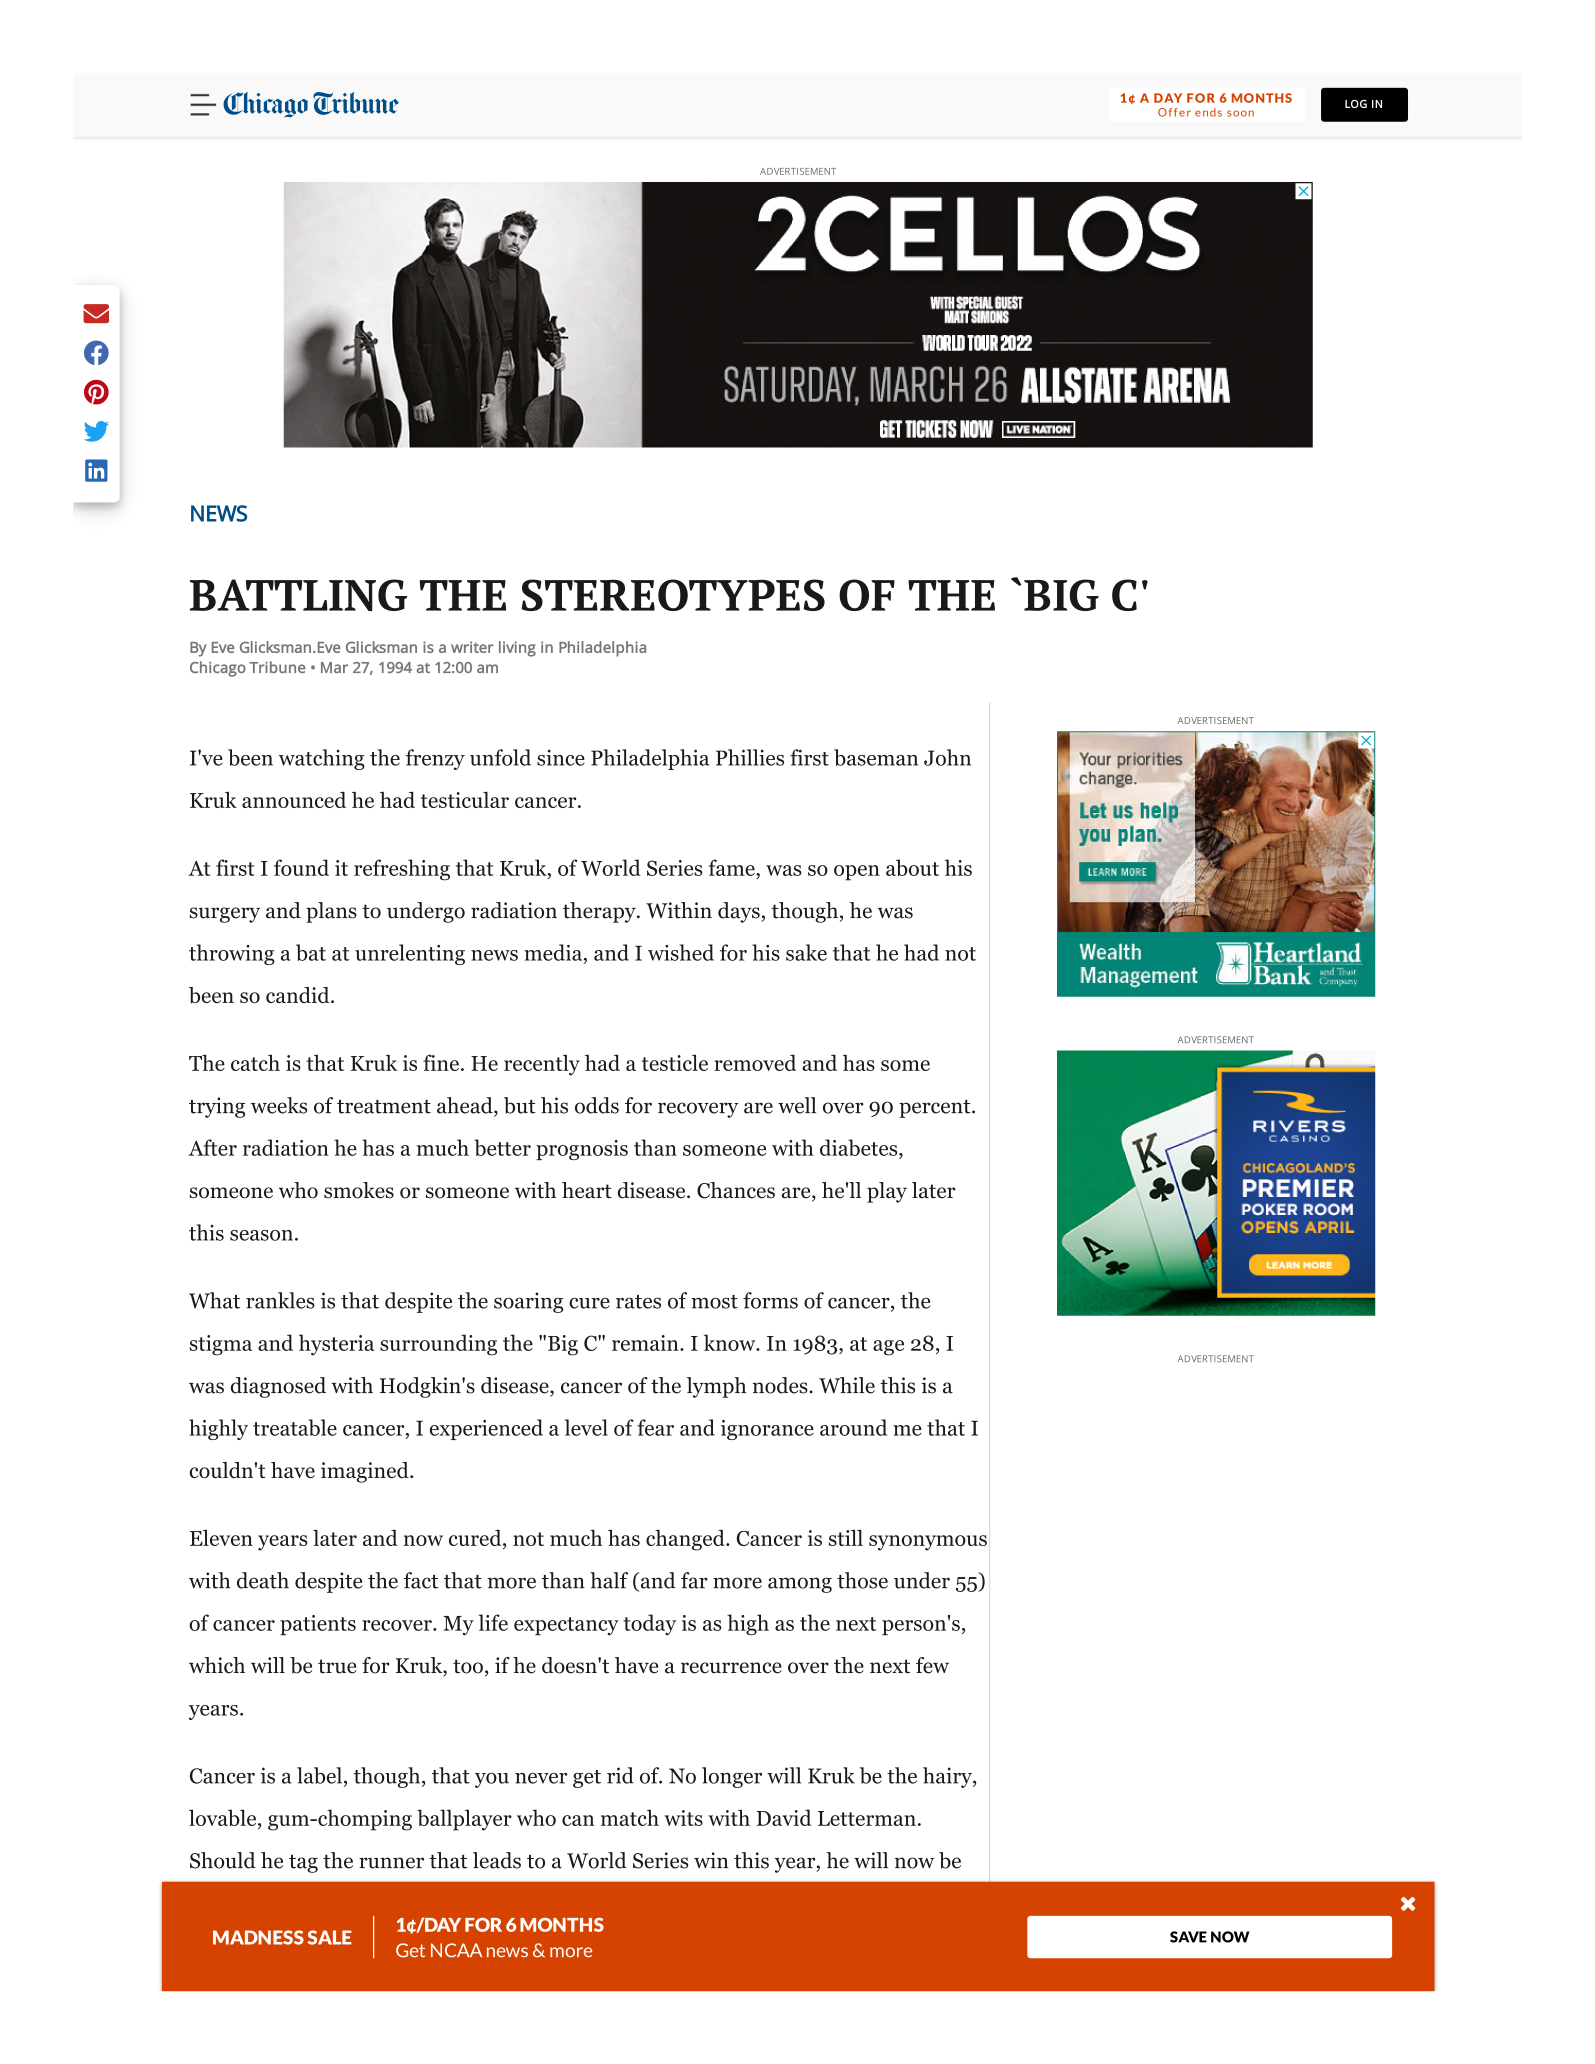  What do you see at coordinates (472, 647) in the screenshot?
I see `writer` at bounding box center [472, 647].
